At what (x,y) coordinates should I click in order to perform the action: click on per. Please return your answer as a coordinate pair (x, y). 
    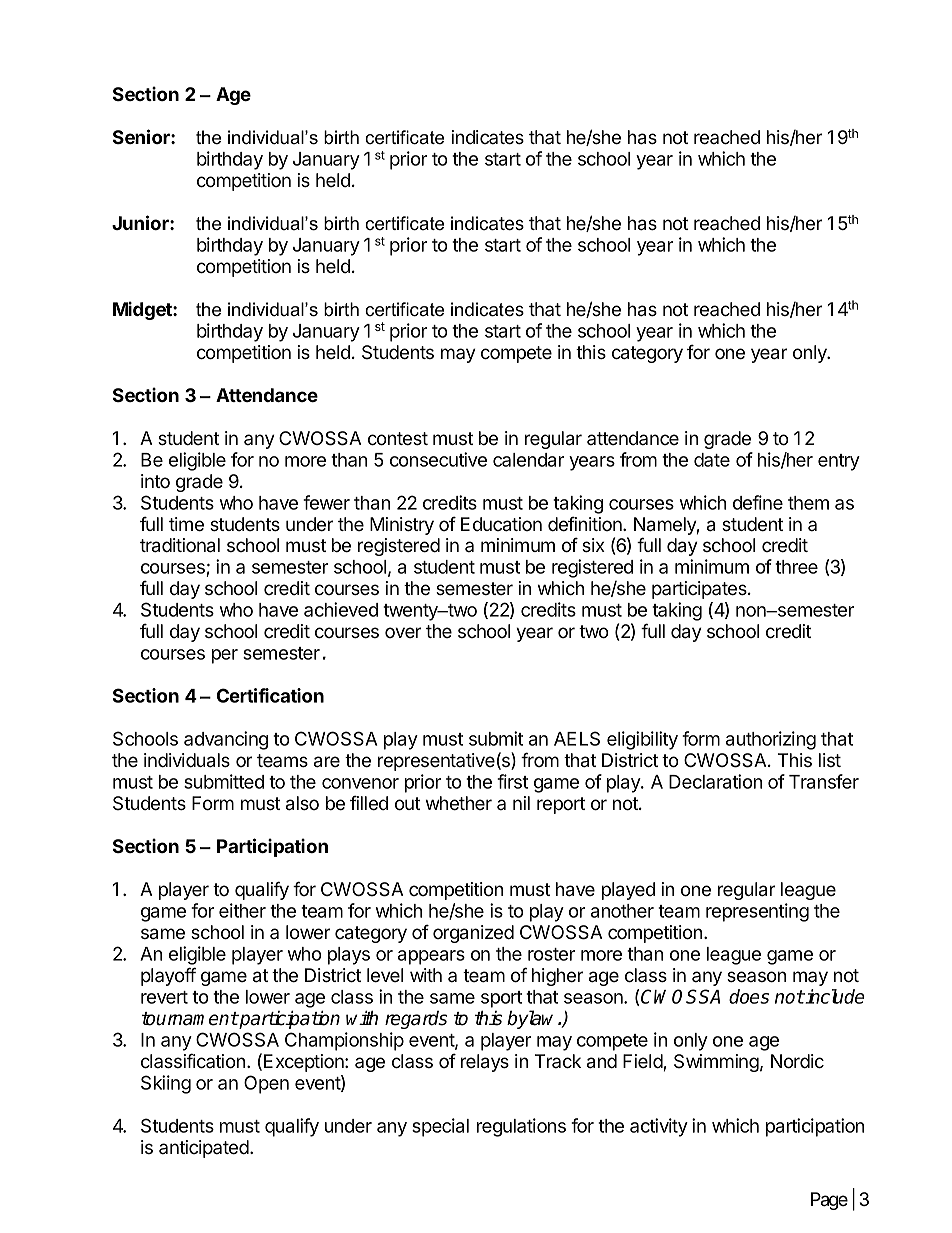
    Looking at the image, I should click on (225, 656).
